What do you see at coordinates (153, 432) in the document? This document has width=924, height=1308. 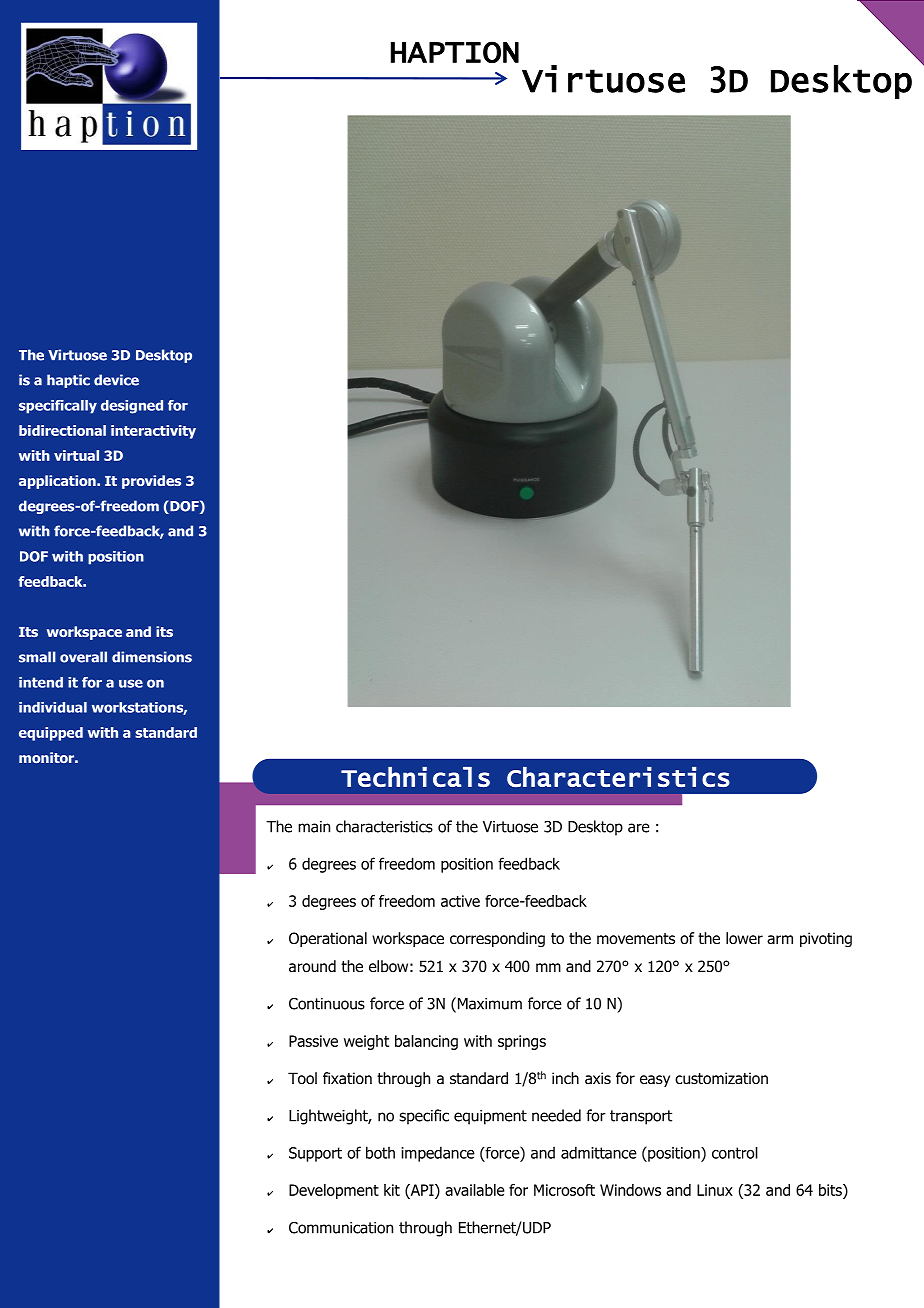 I see `interactivity` at bounding box center [153, 432].
